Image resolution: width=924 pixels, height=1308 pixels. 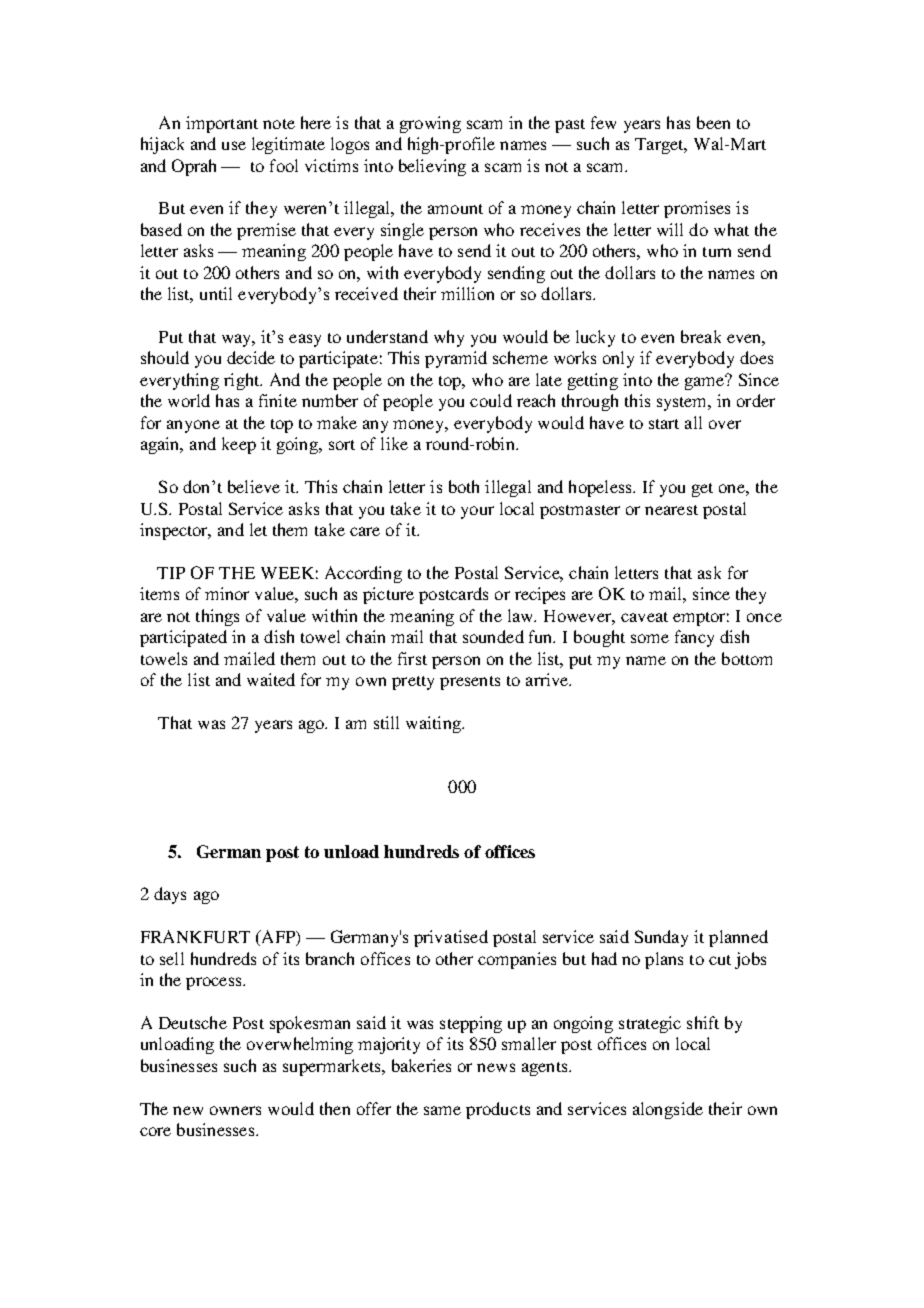 I want to click on things, so click(x=217, y=617).
